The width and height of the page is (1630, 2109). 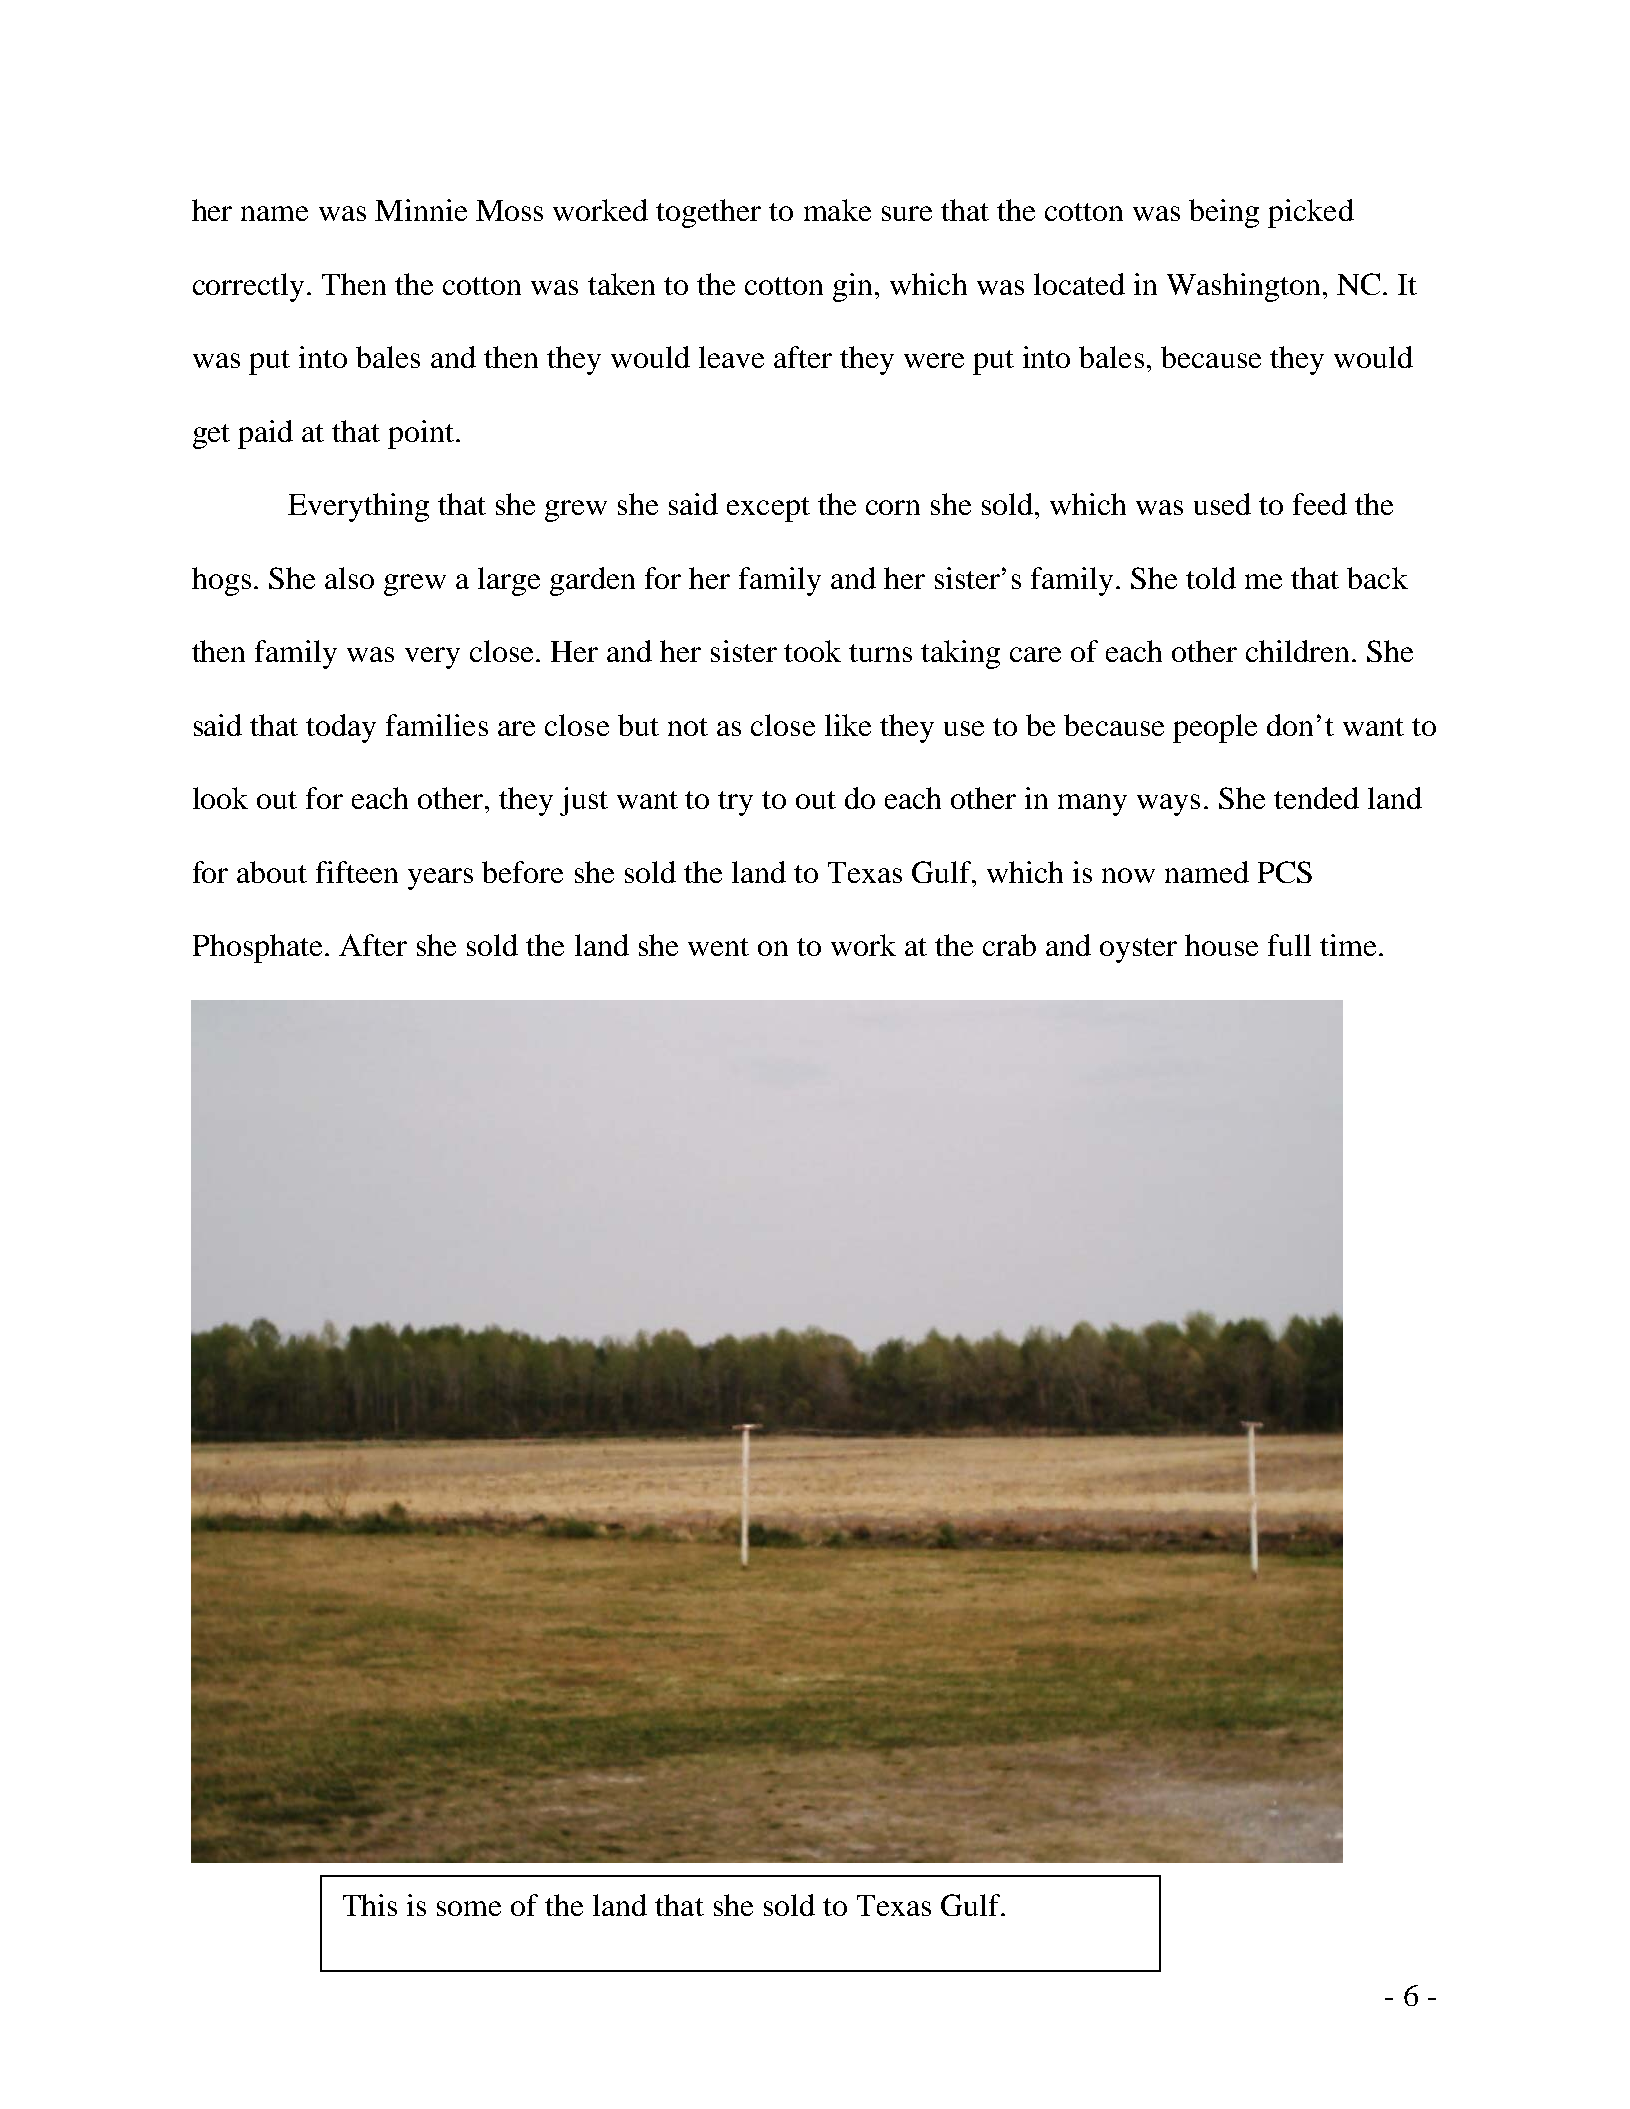 What do you see at coordinates (370, 1905) in the page?
I see `This` at bounding box center [370, 1905].
